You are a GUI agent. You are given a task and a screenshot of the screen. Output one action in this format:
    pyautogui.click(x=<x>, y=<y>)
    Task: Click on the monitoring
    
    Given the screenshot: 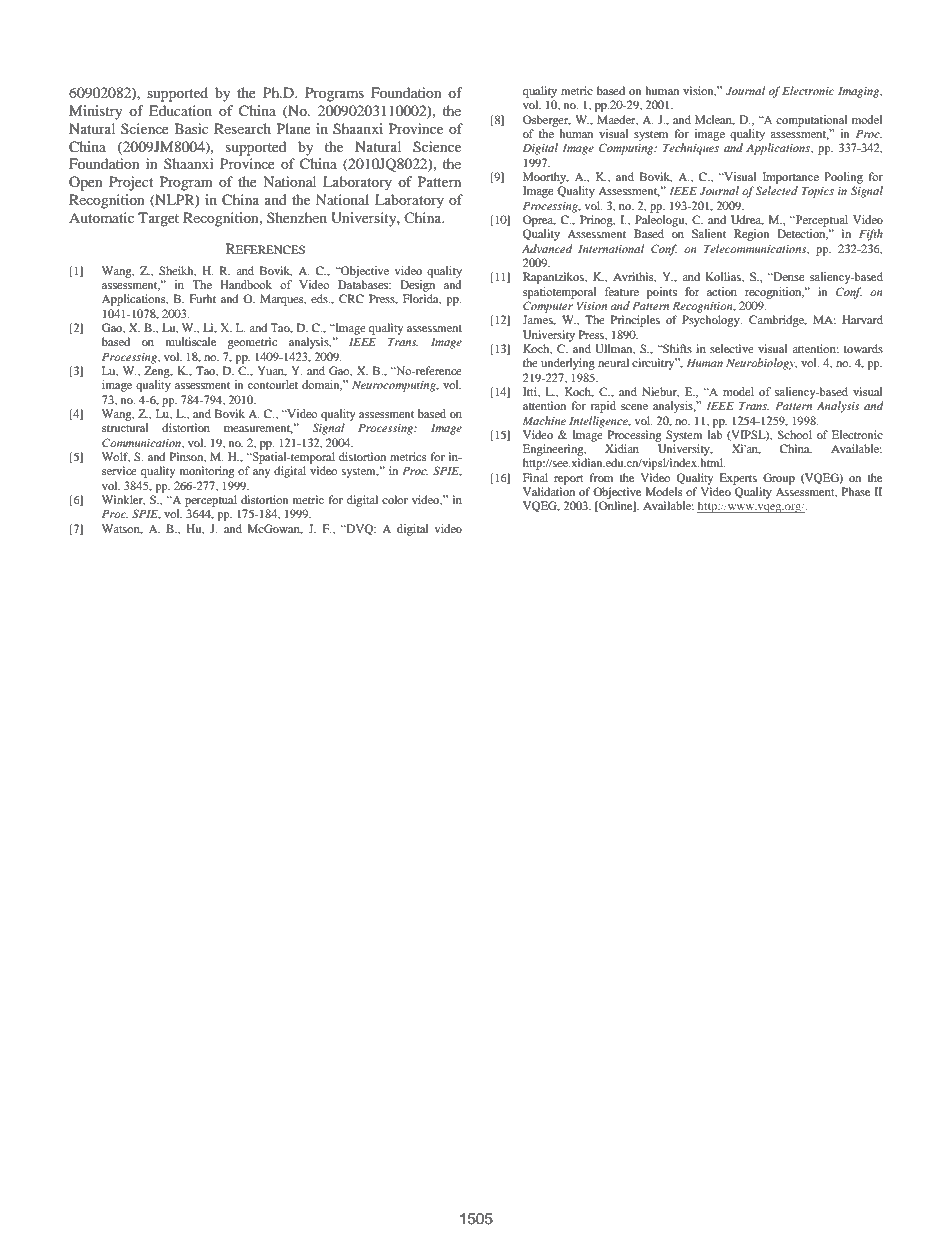 What is the action you would take?
    pyautogui.click(x=207, y=472)
